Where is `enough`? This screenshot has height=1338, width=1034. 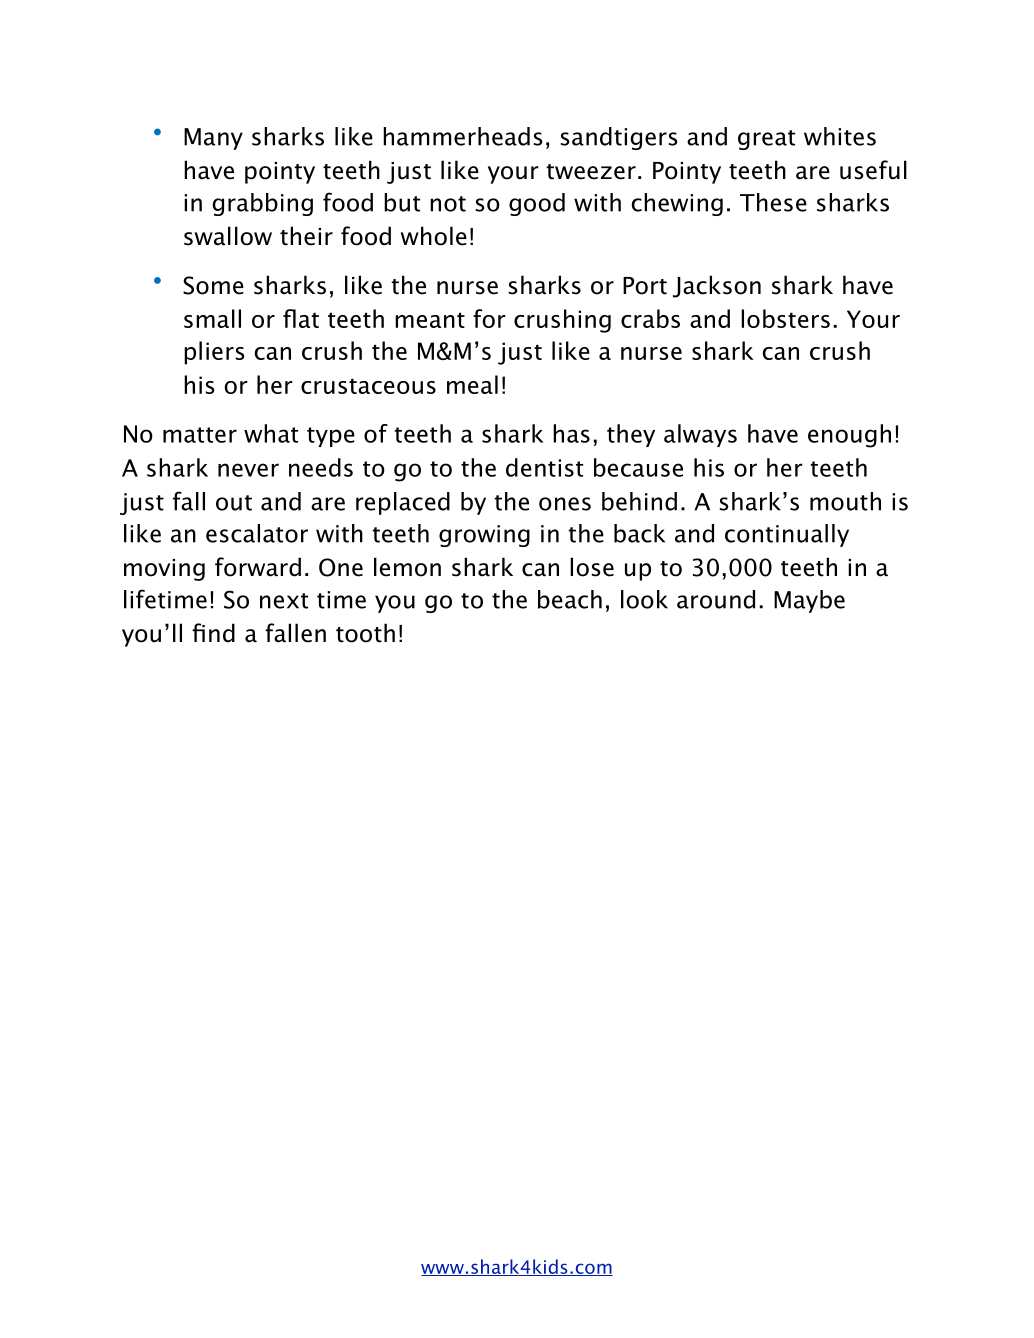
enough is located at coordinates (849, 436).
